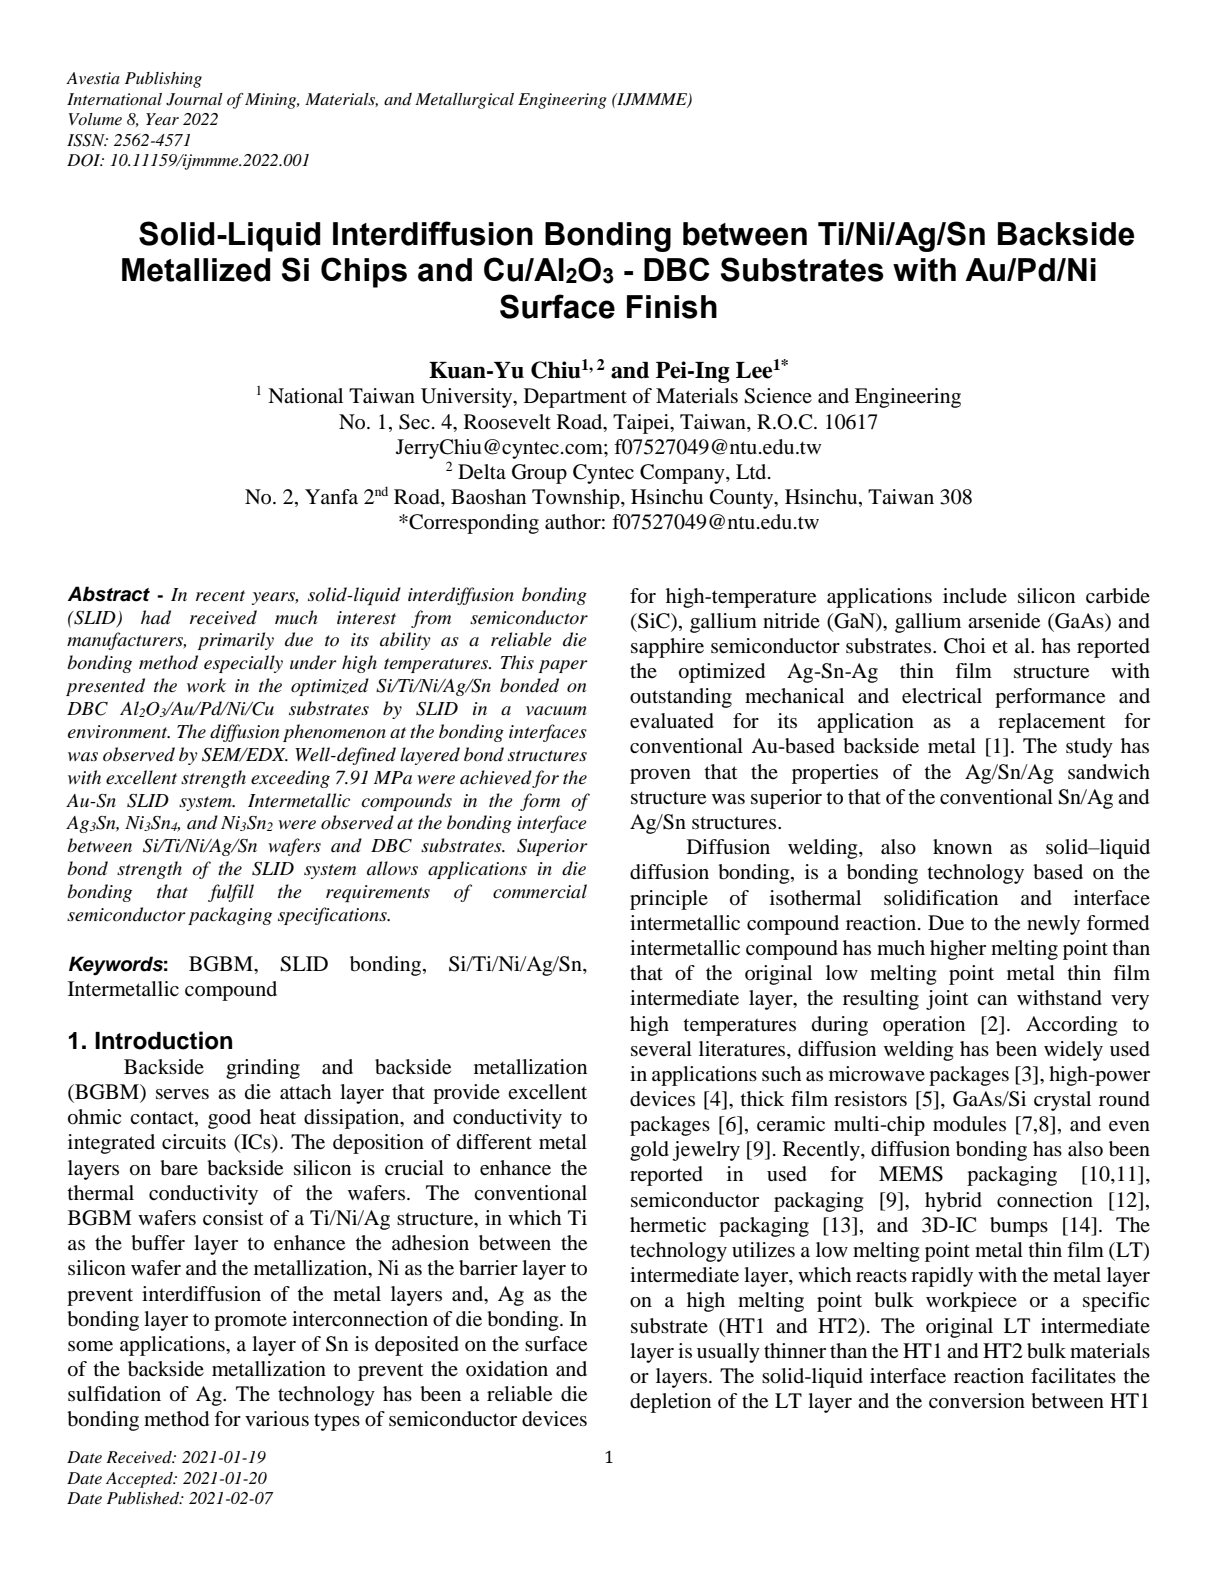 The width and height of the screenshot is (1218, 1576). I want to click on various, so click(277, 1419).
